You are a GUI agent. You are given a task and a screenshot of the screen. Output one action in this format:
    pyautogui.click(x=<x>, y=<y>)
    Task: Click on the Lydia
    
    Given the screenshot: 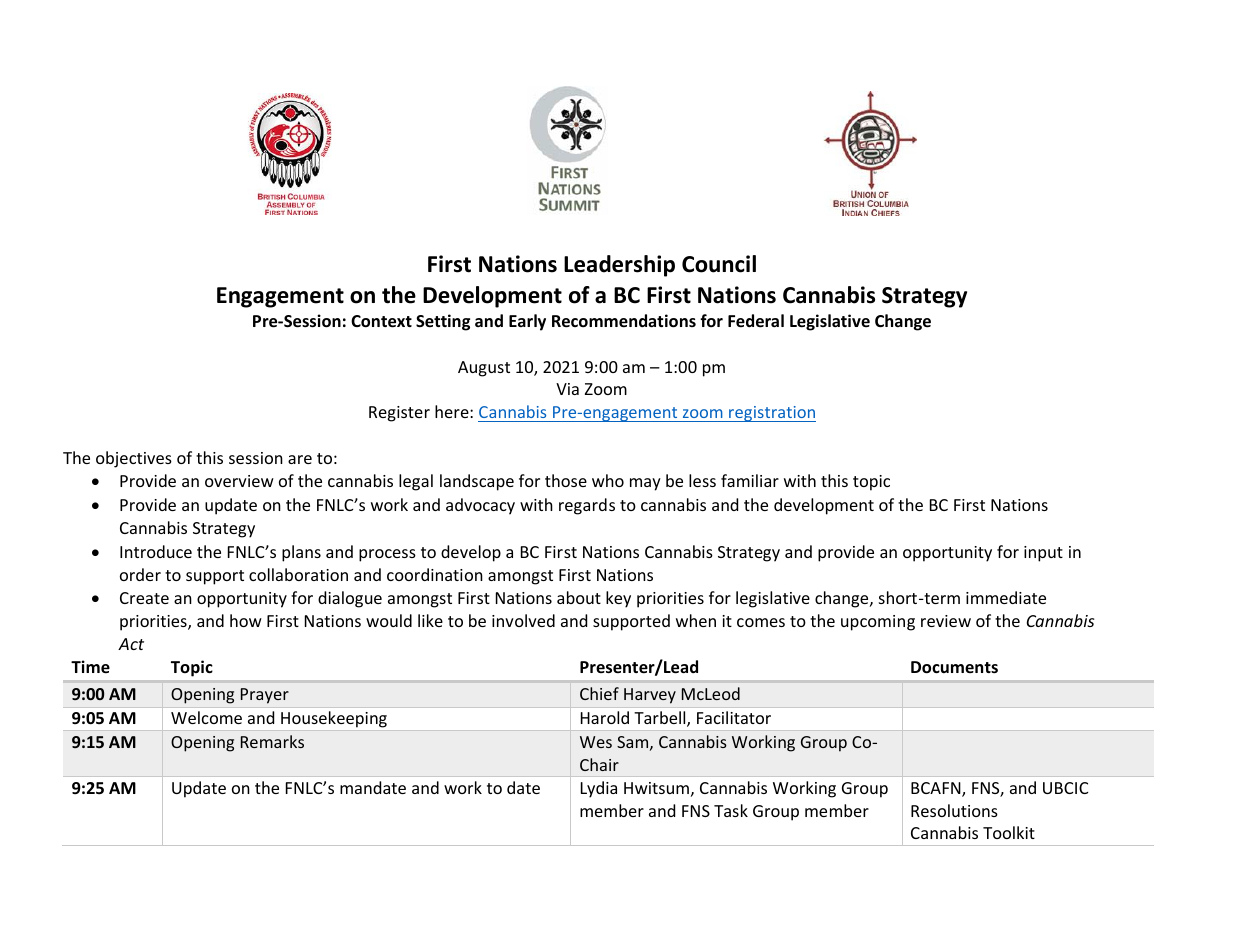 What is the action you would take?
    pyautogui.click(x=599, y=789)
